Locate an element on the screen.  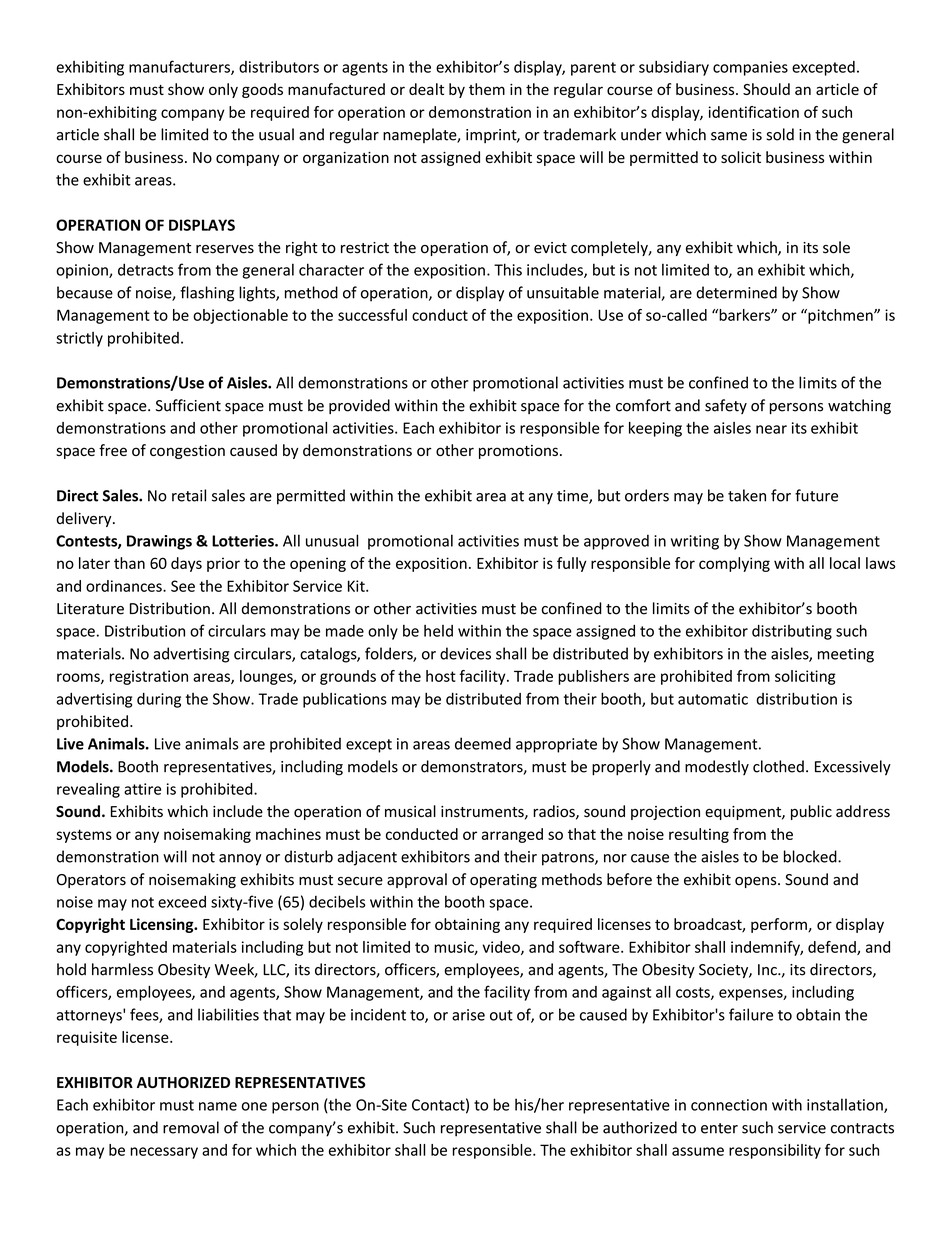
congestion is located at coordinates (187, 452).
